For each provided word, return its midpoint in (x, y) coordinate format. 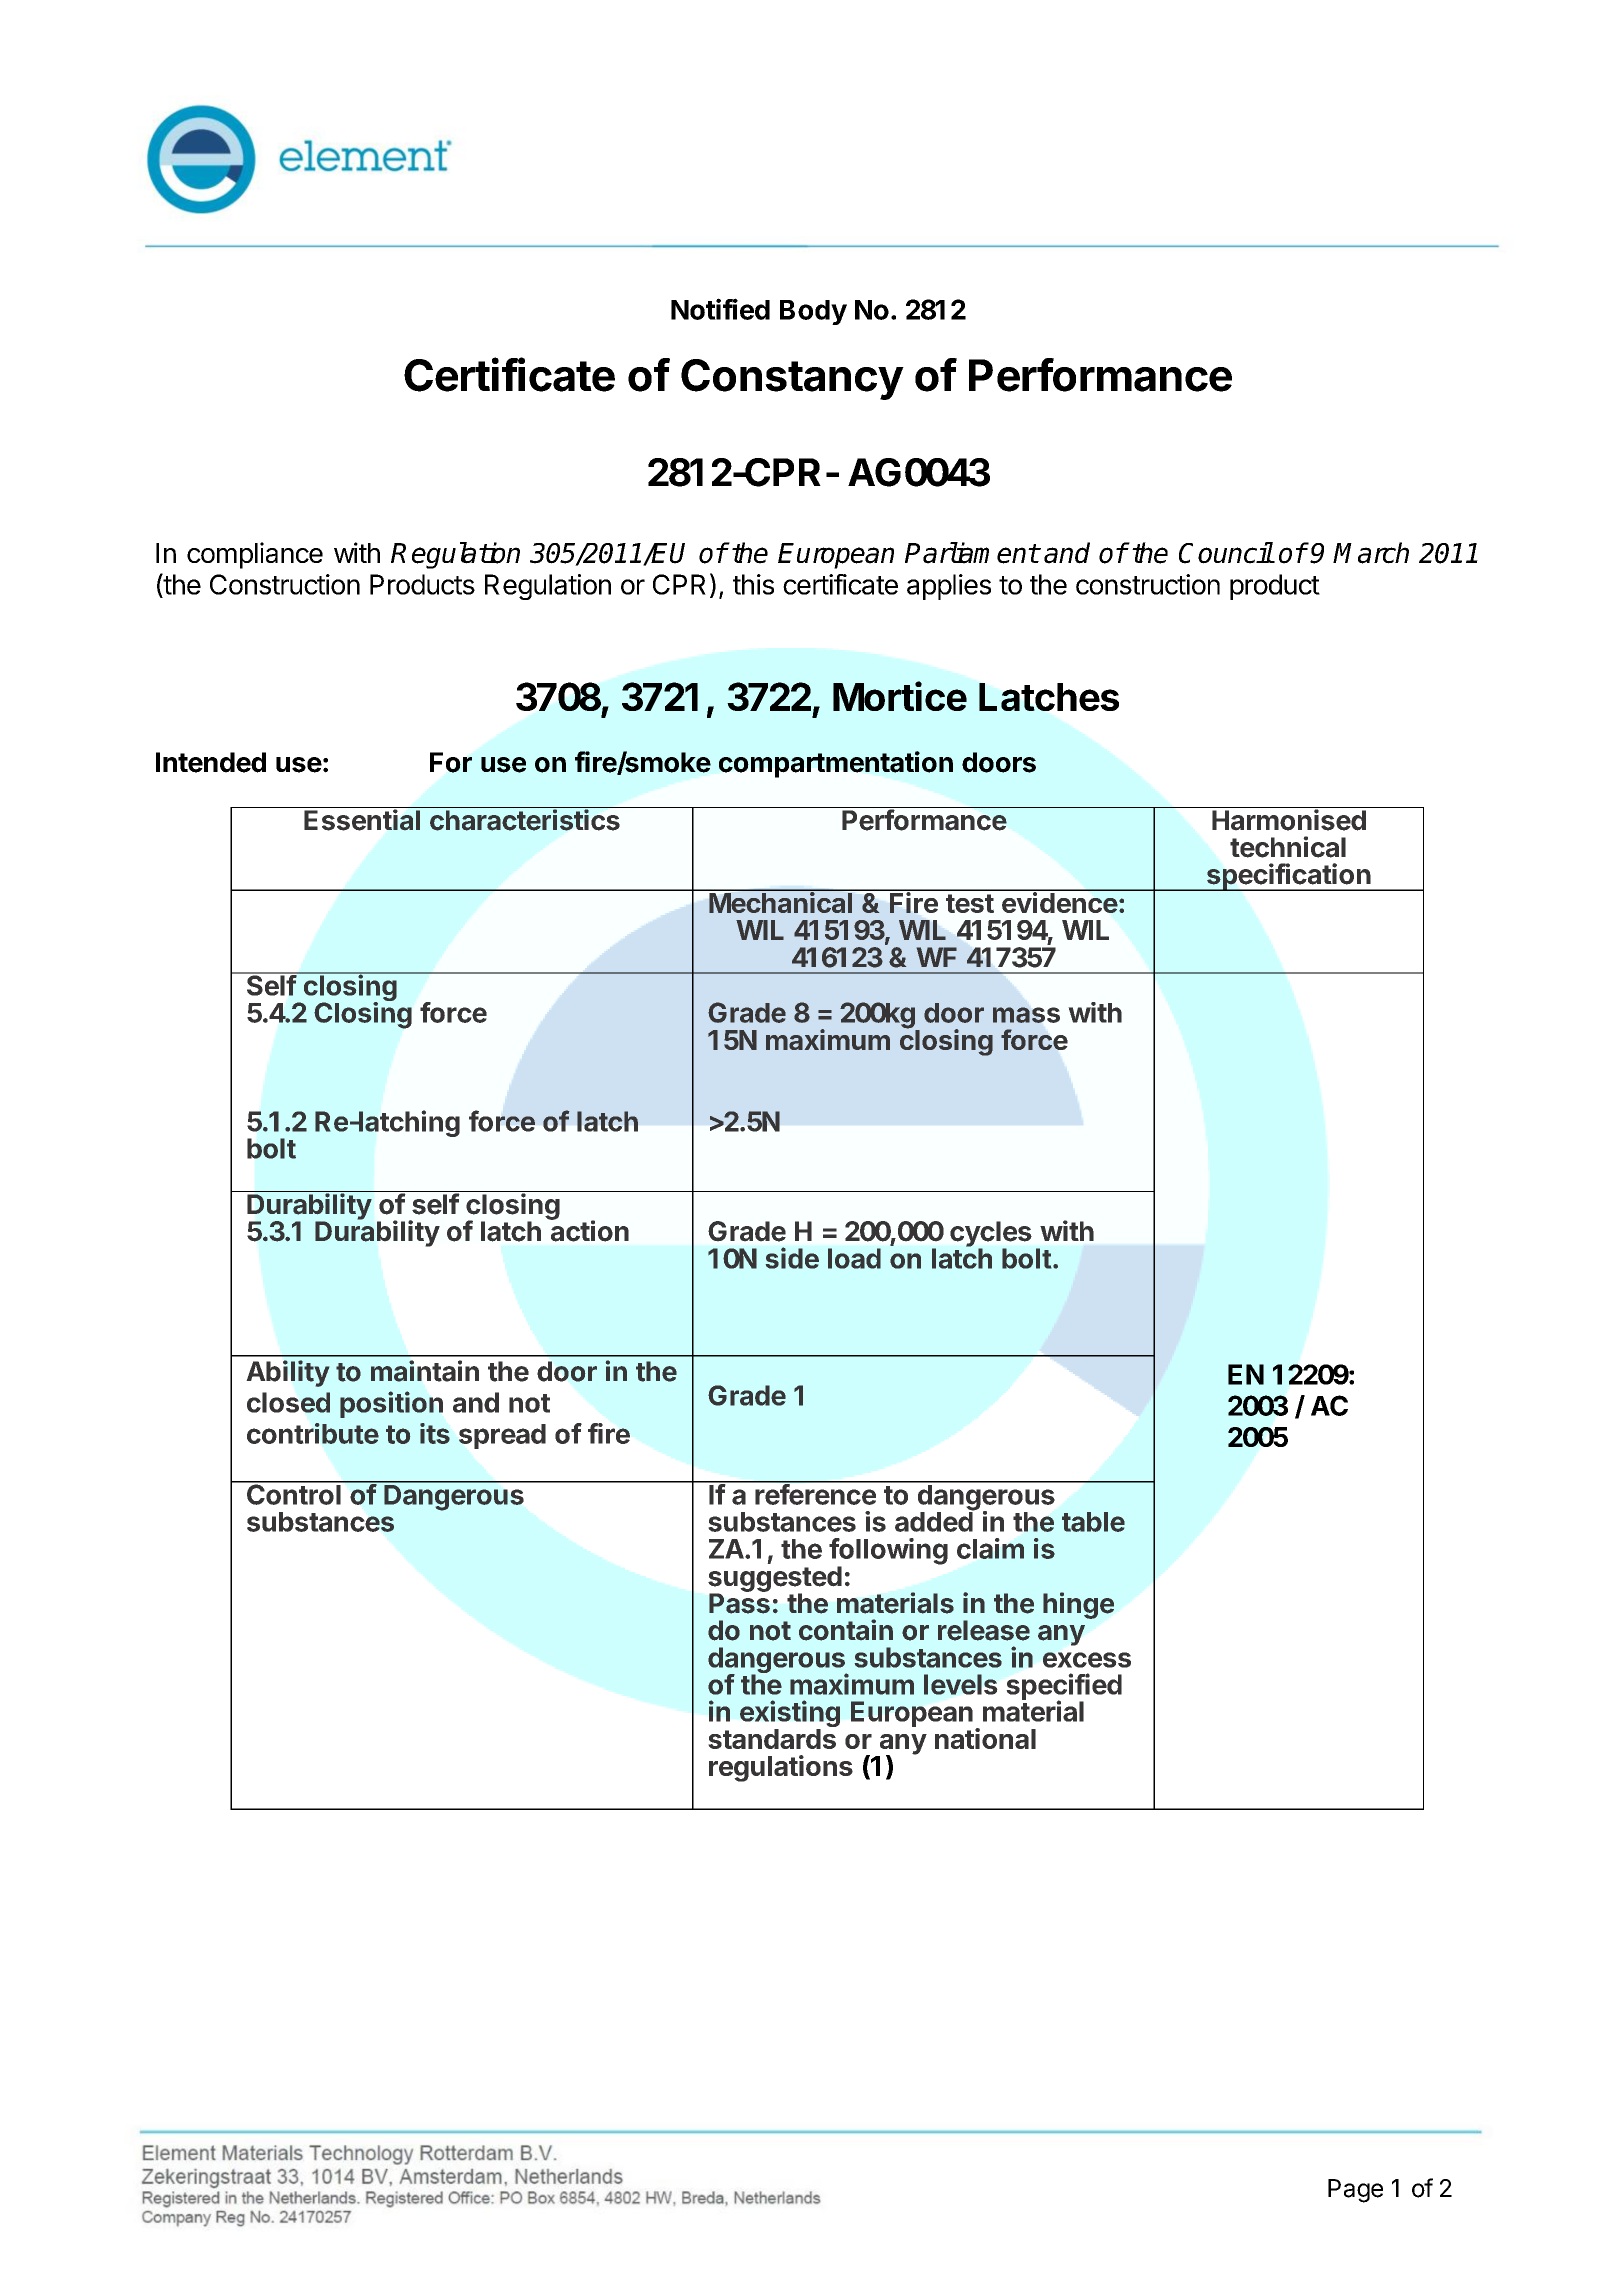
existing (790, 1715)
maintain (425, 1371)
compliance (255, 555)
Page (1355, 2191)
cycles (991, 1235)
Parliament (972, 553)
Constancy (792, 379)
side (792, 1258)
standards (772, 1739)
